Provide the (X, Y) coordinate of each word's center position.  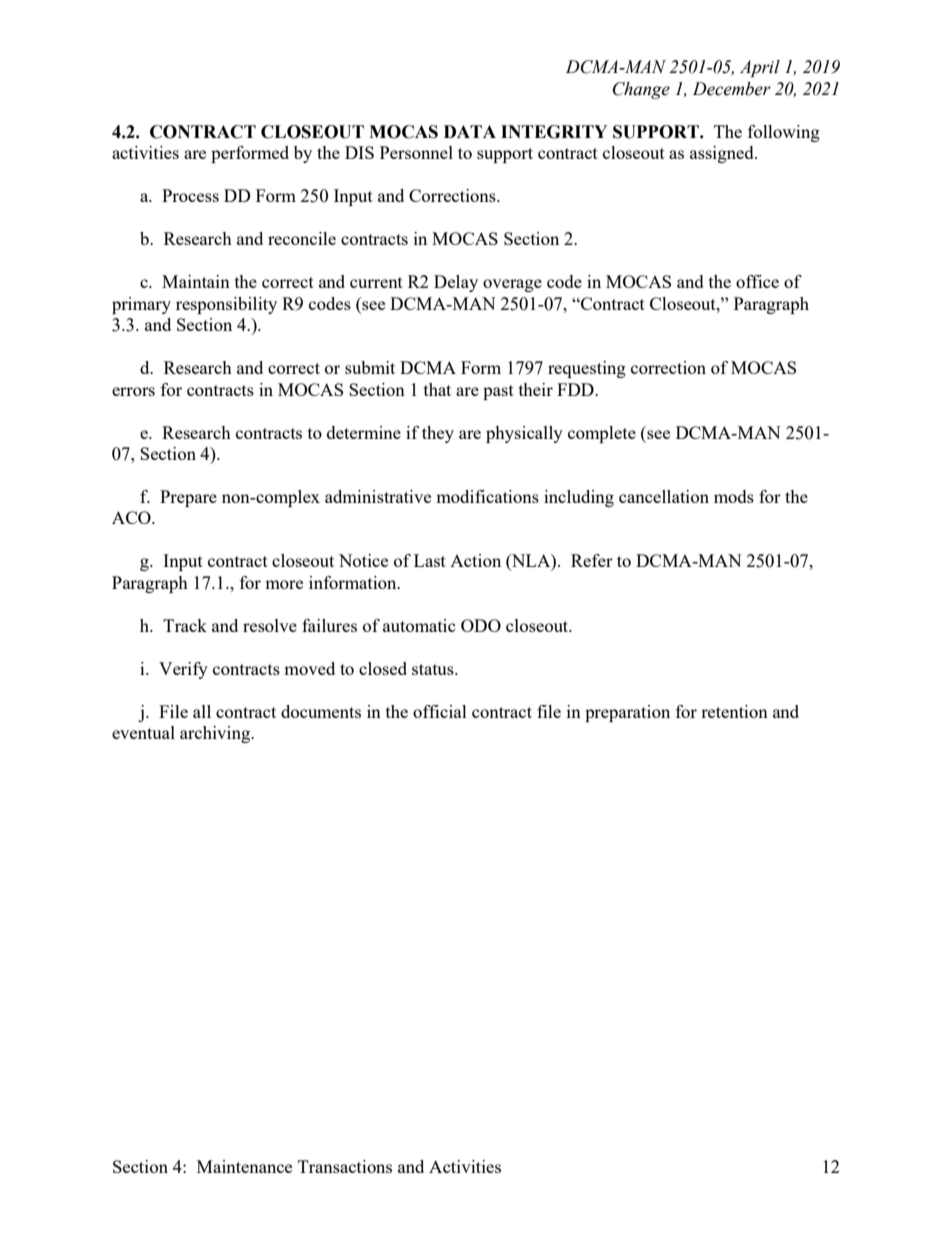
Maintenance (244, 1166)
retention (734, 711)
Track (185, 625)
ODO (481, 625)
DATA (470, 131)
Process (190, 195)
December (732, 89)
